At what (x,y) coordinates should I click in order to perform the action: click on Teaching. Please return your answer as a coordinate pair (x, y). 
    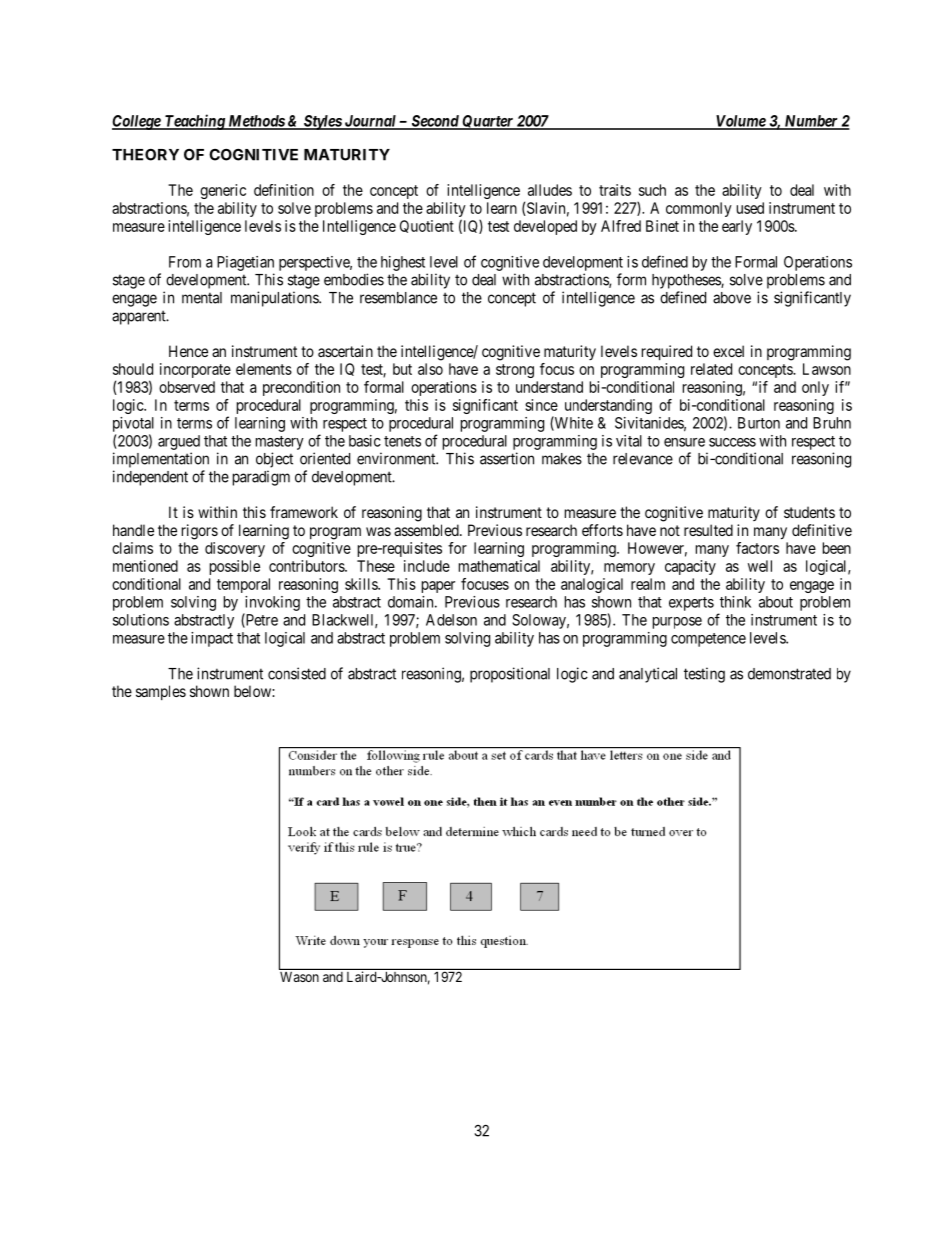
    Looking at the image, I should click on (195, 122).
